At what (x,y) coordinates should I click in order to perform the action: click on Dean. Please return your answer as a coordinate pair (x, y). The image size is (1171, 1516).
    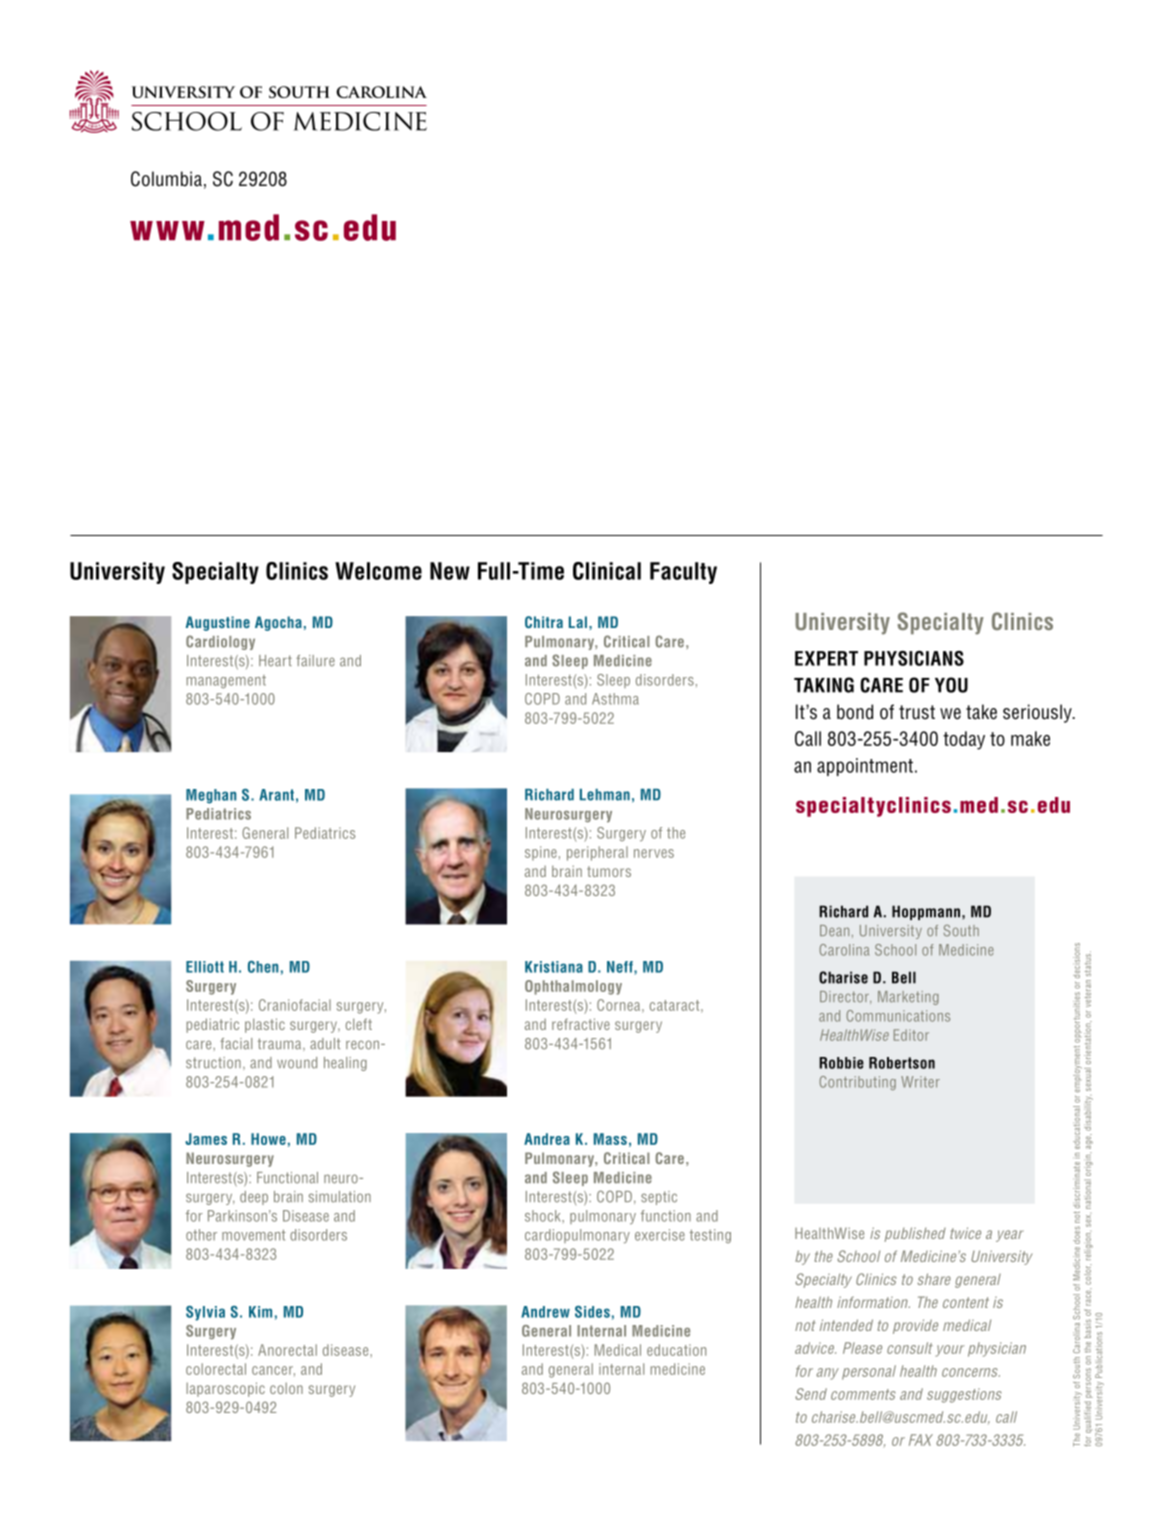
    Looking at the image, I should click on (834, 930).
